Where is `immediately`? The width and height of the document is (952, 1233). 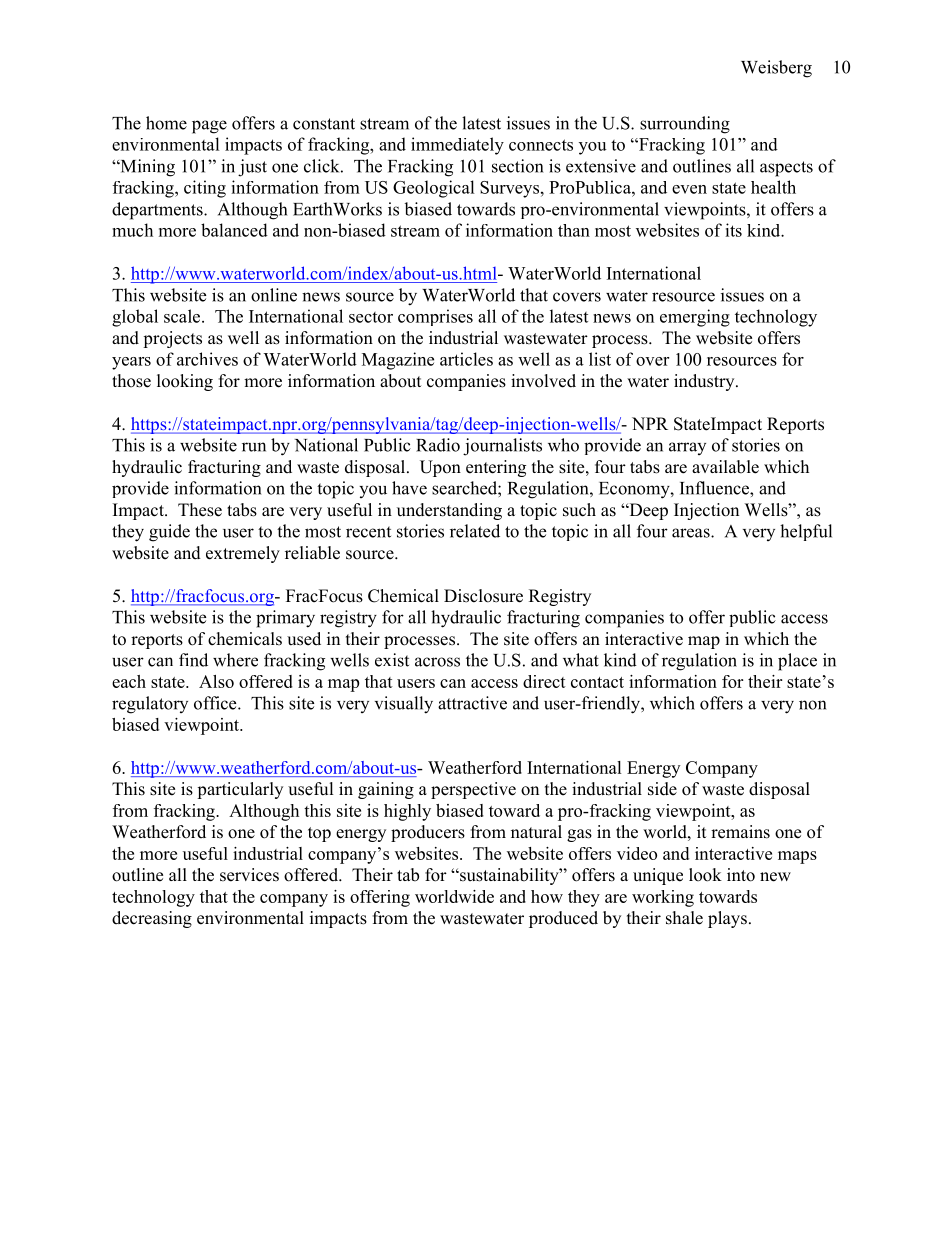 immediately is located at coordinates (457, 146).
